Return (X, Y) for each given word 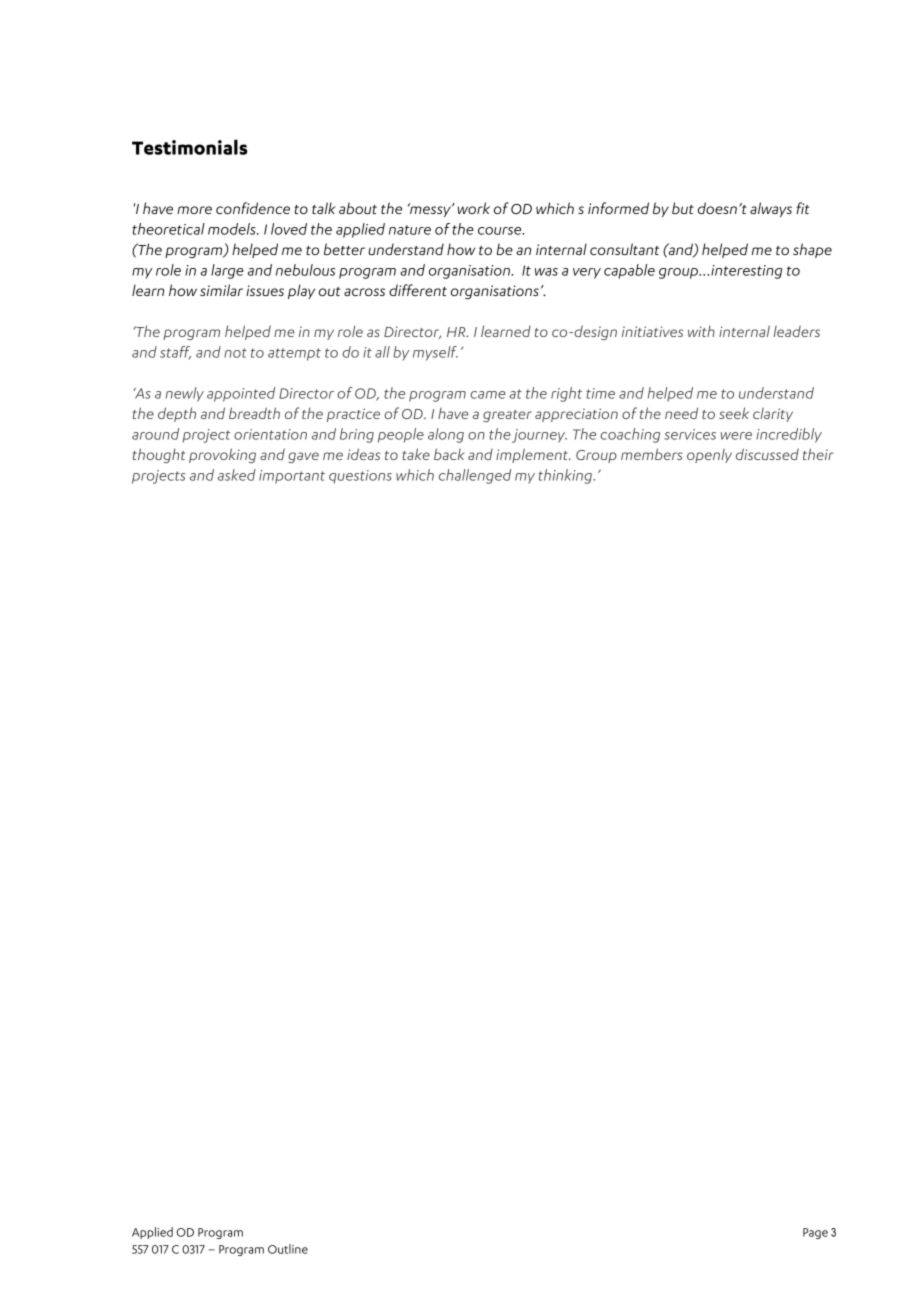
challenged (475, 476)
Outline (288, 1249)
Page (815, 1233)
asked (237, 475)
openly (709, 455)
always (771, 209)
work (473, 208)
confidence (253, 208)
